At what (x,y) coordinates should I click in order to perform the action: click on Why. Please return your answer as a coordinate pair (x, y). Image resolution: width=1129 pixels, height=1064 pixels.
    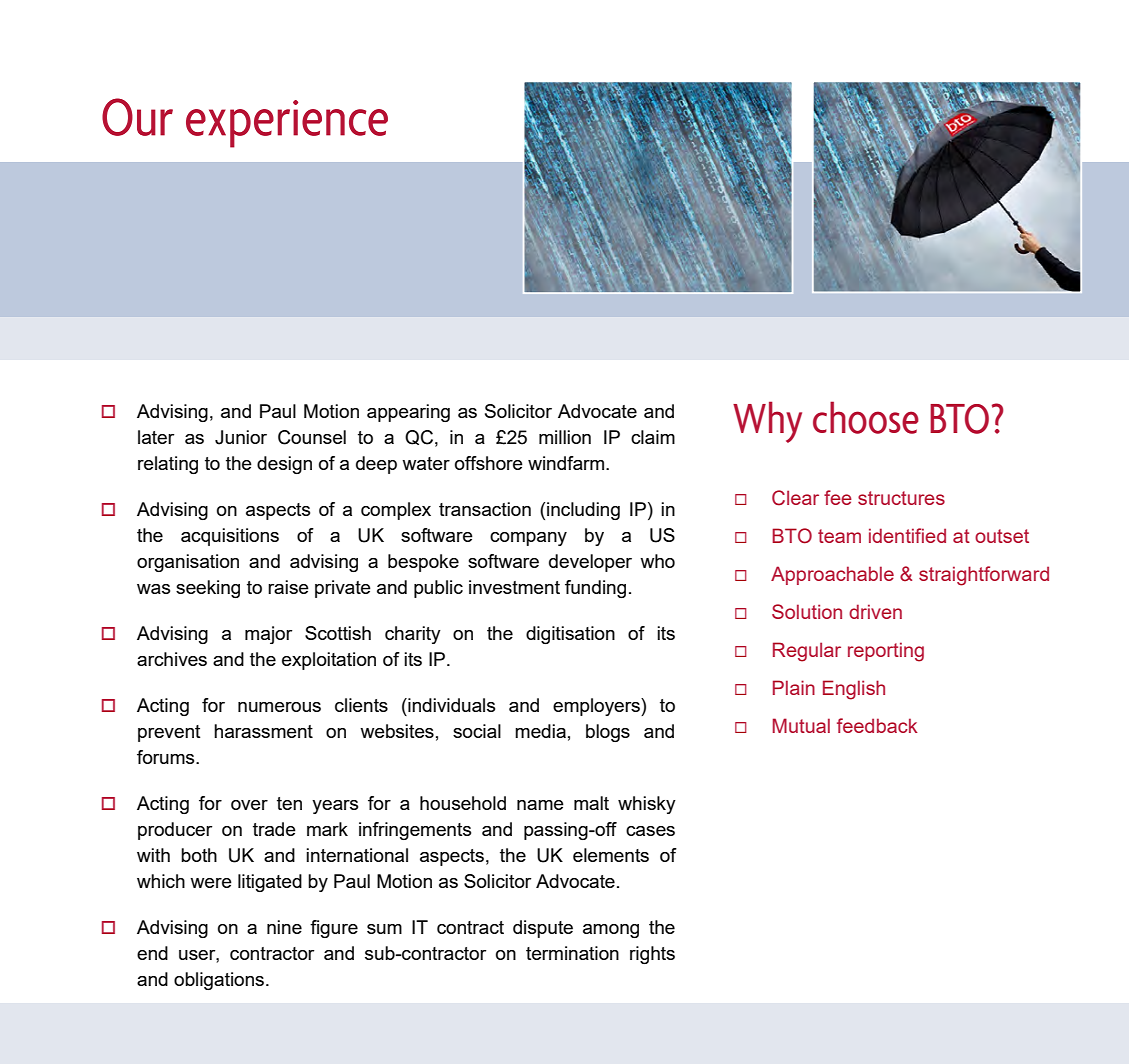
    Looking at the image, I should click on (767, 422).
